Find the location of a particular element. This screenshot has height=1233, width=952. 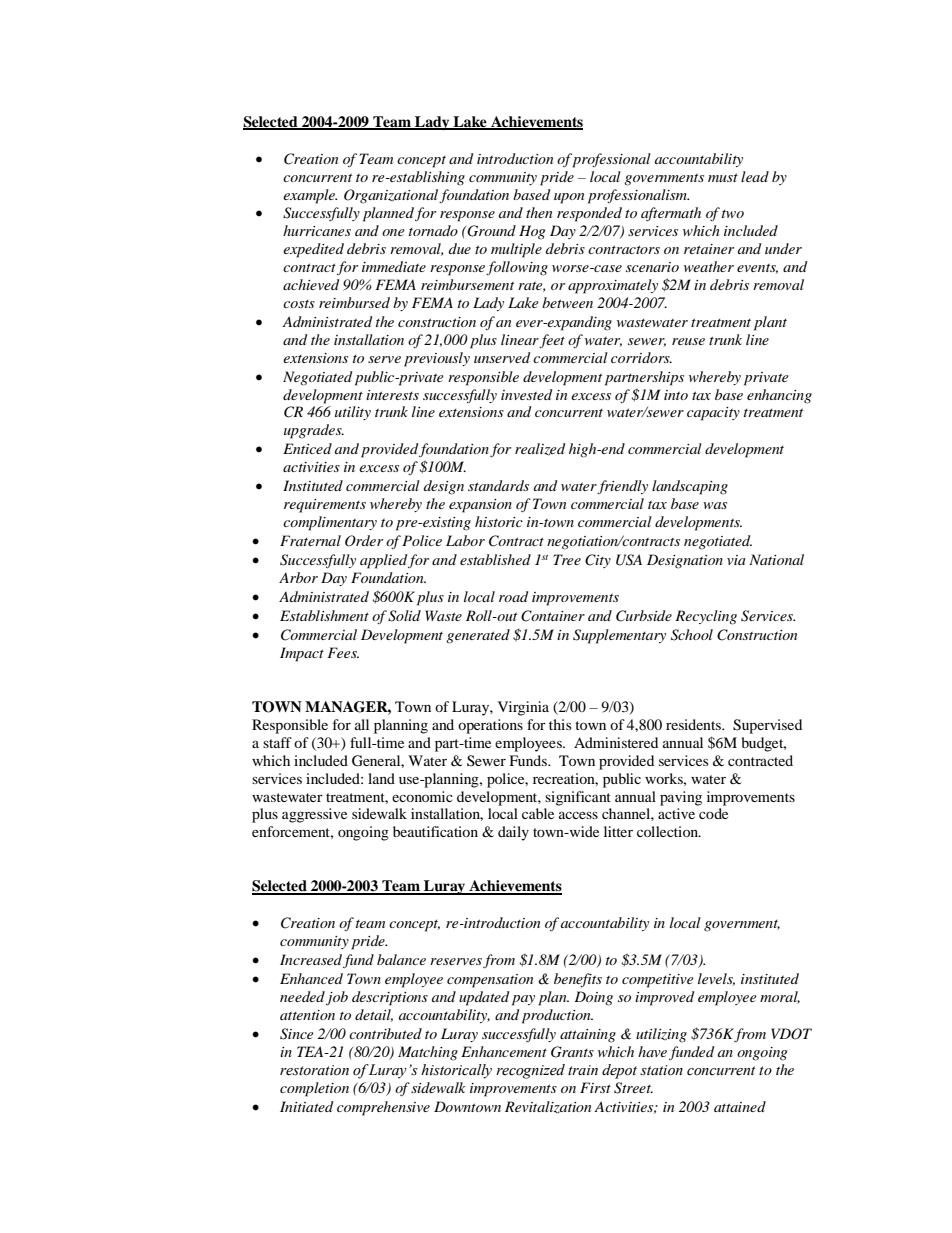

cable is located at coordinates (538, 813).
